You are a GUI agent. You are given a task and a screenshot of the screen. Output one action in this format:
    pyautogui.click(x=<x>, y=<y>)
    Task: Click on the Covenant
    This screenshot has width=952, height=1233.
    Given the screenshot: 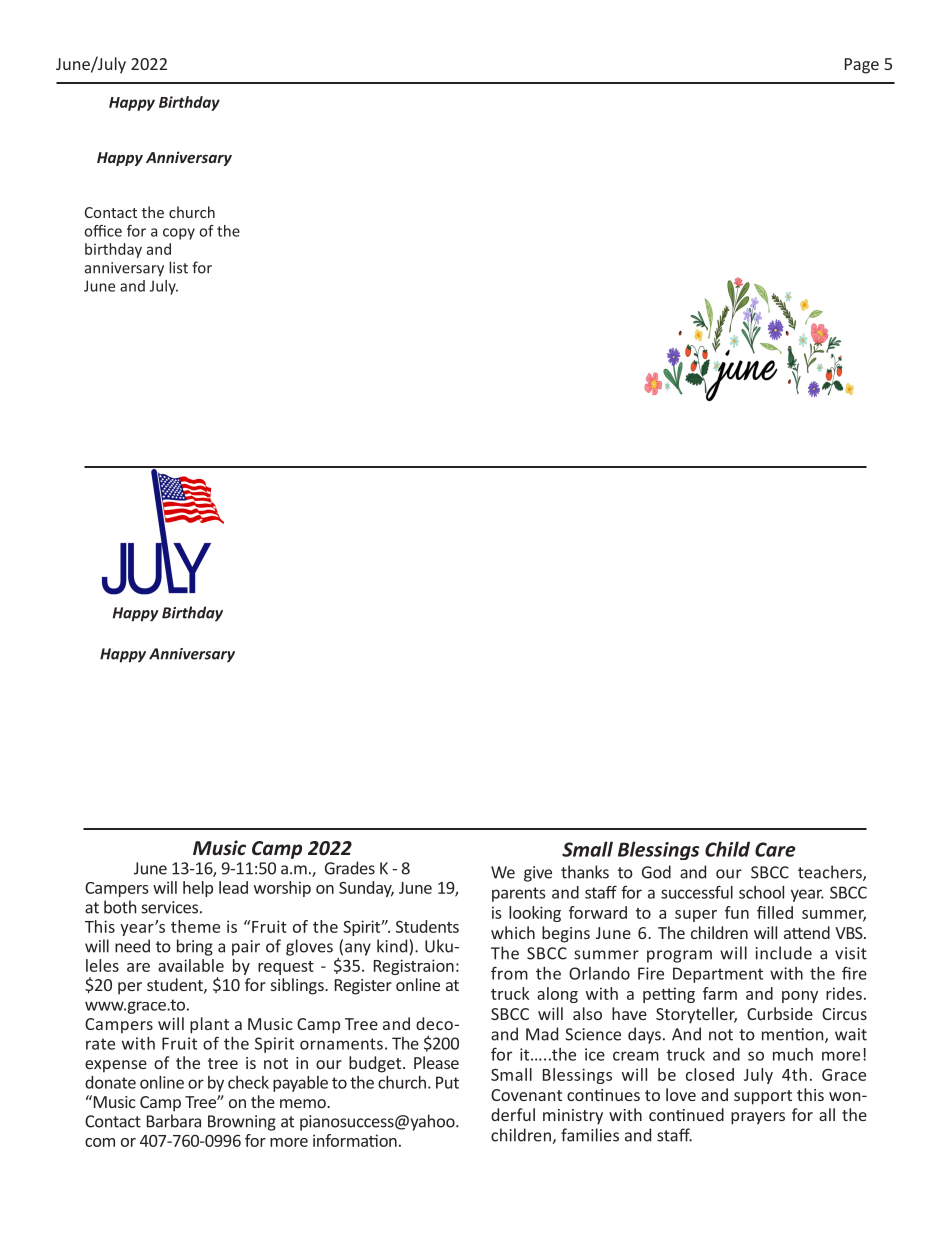 What is the action you would take?
    pyautogui.click(x=526, y=1095)
